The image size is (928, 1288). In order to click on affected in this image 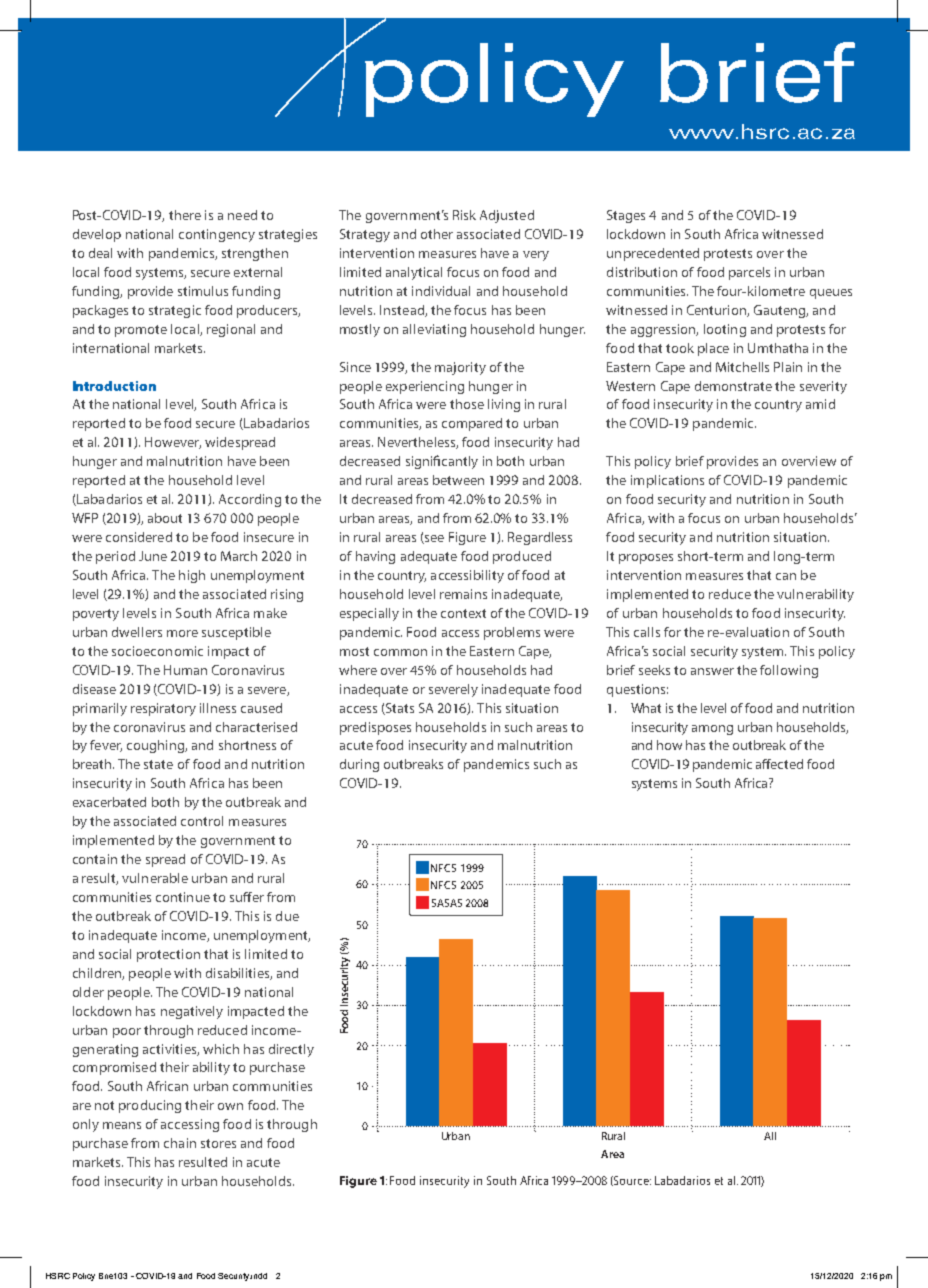, I will do `click(779, 764)`.
